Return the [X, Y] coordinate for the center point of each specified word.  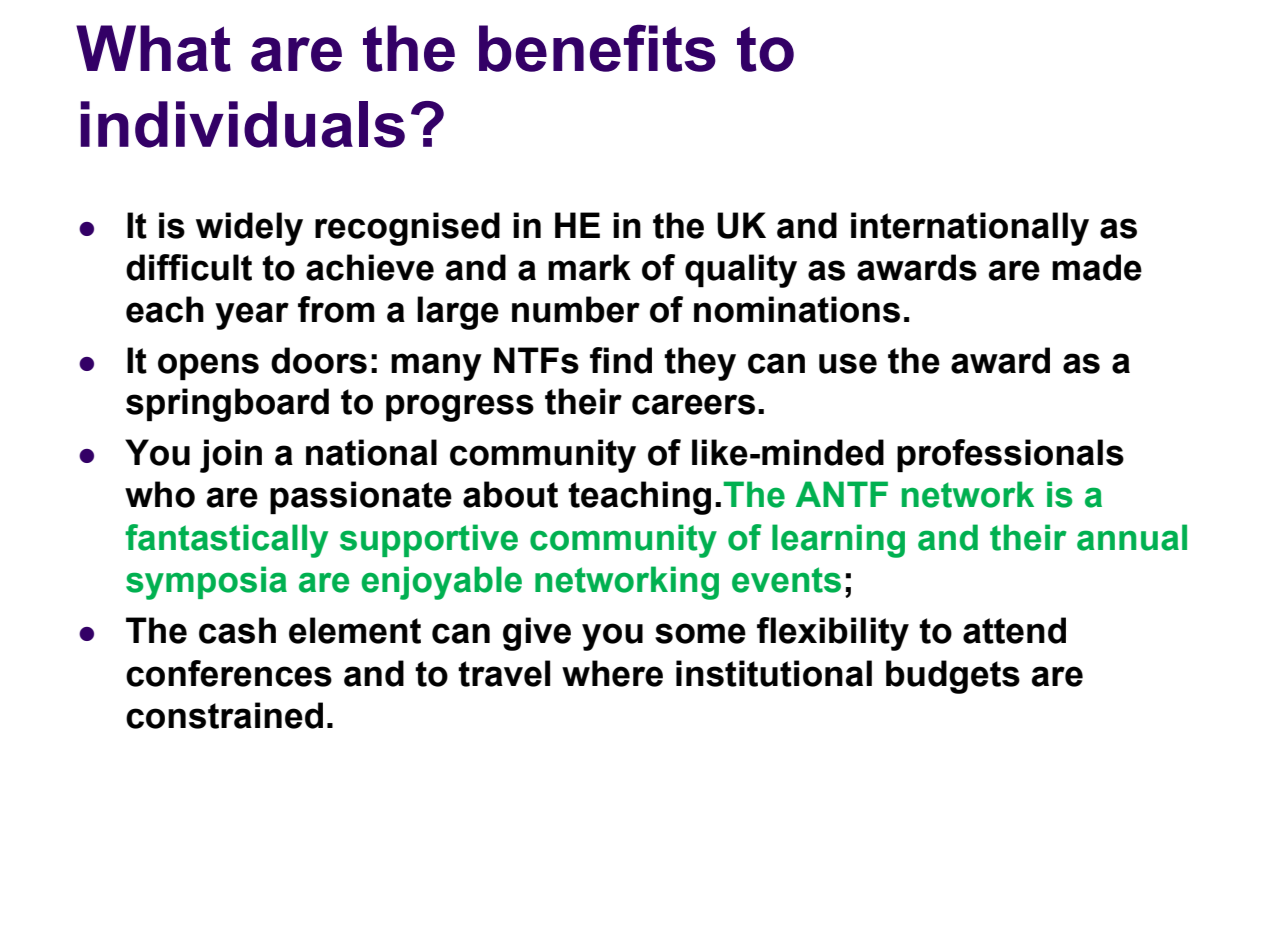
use [848, 363]
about [510, 494]
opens [208, 366]
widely [249, 229]
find [621, 360]
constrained [224, 715]
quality [741, 271]
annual [1132, 537]
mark [589, 267]
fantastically [226, 541]
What [153, 48]
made [1097, 267]
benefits [597, 48]
